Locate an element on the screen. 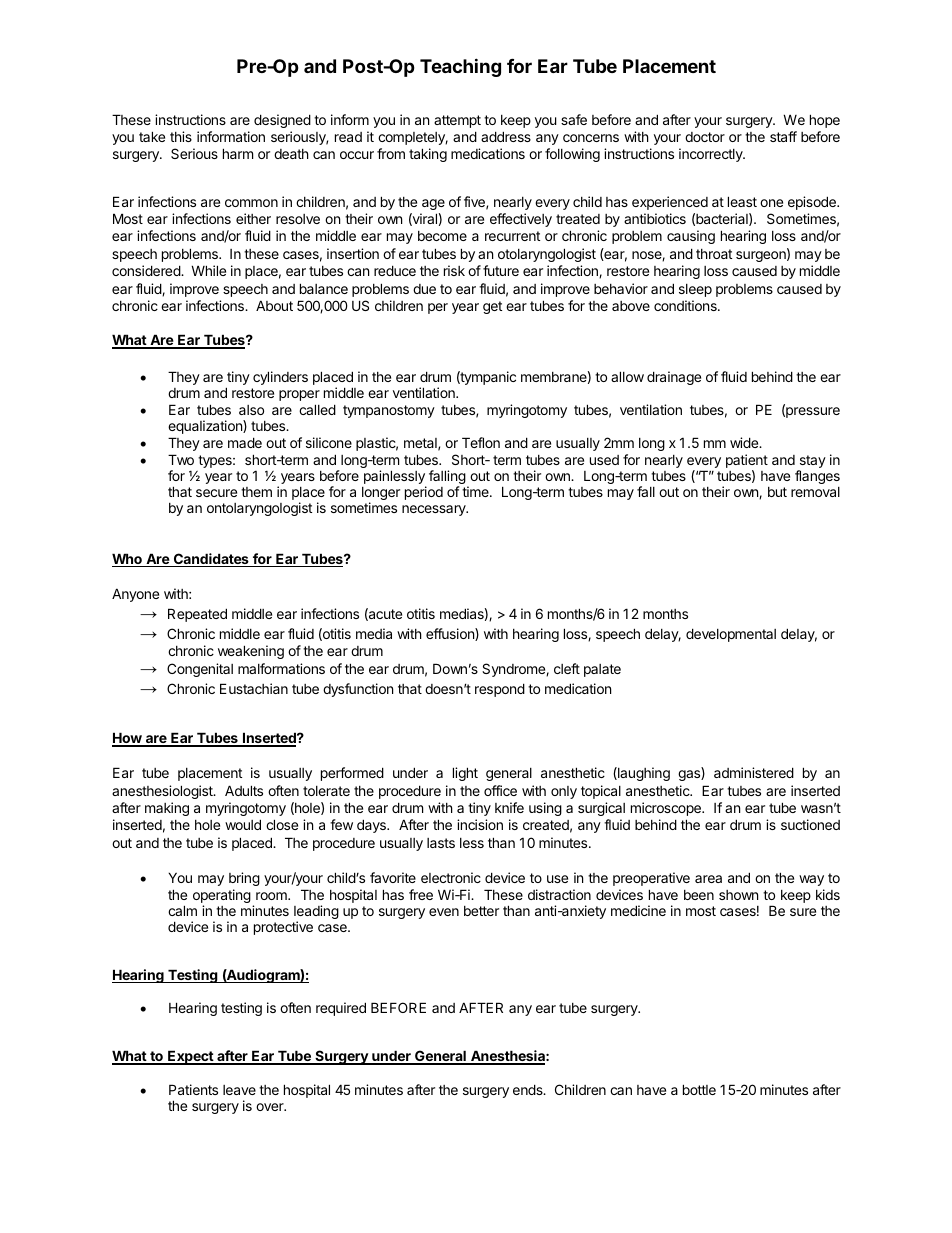  staff is located at coordinates (783, 136).
